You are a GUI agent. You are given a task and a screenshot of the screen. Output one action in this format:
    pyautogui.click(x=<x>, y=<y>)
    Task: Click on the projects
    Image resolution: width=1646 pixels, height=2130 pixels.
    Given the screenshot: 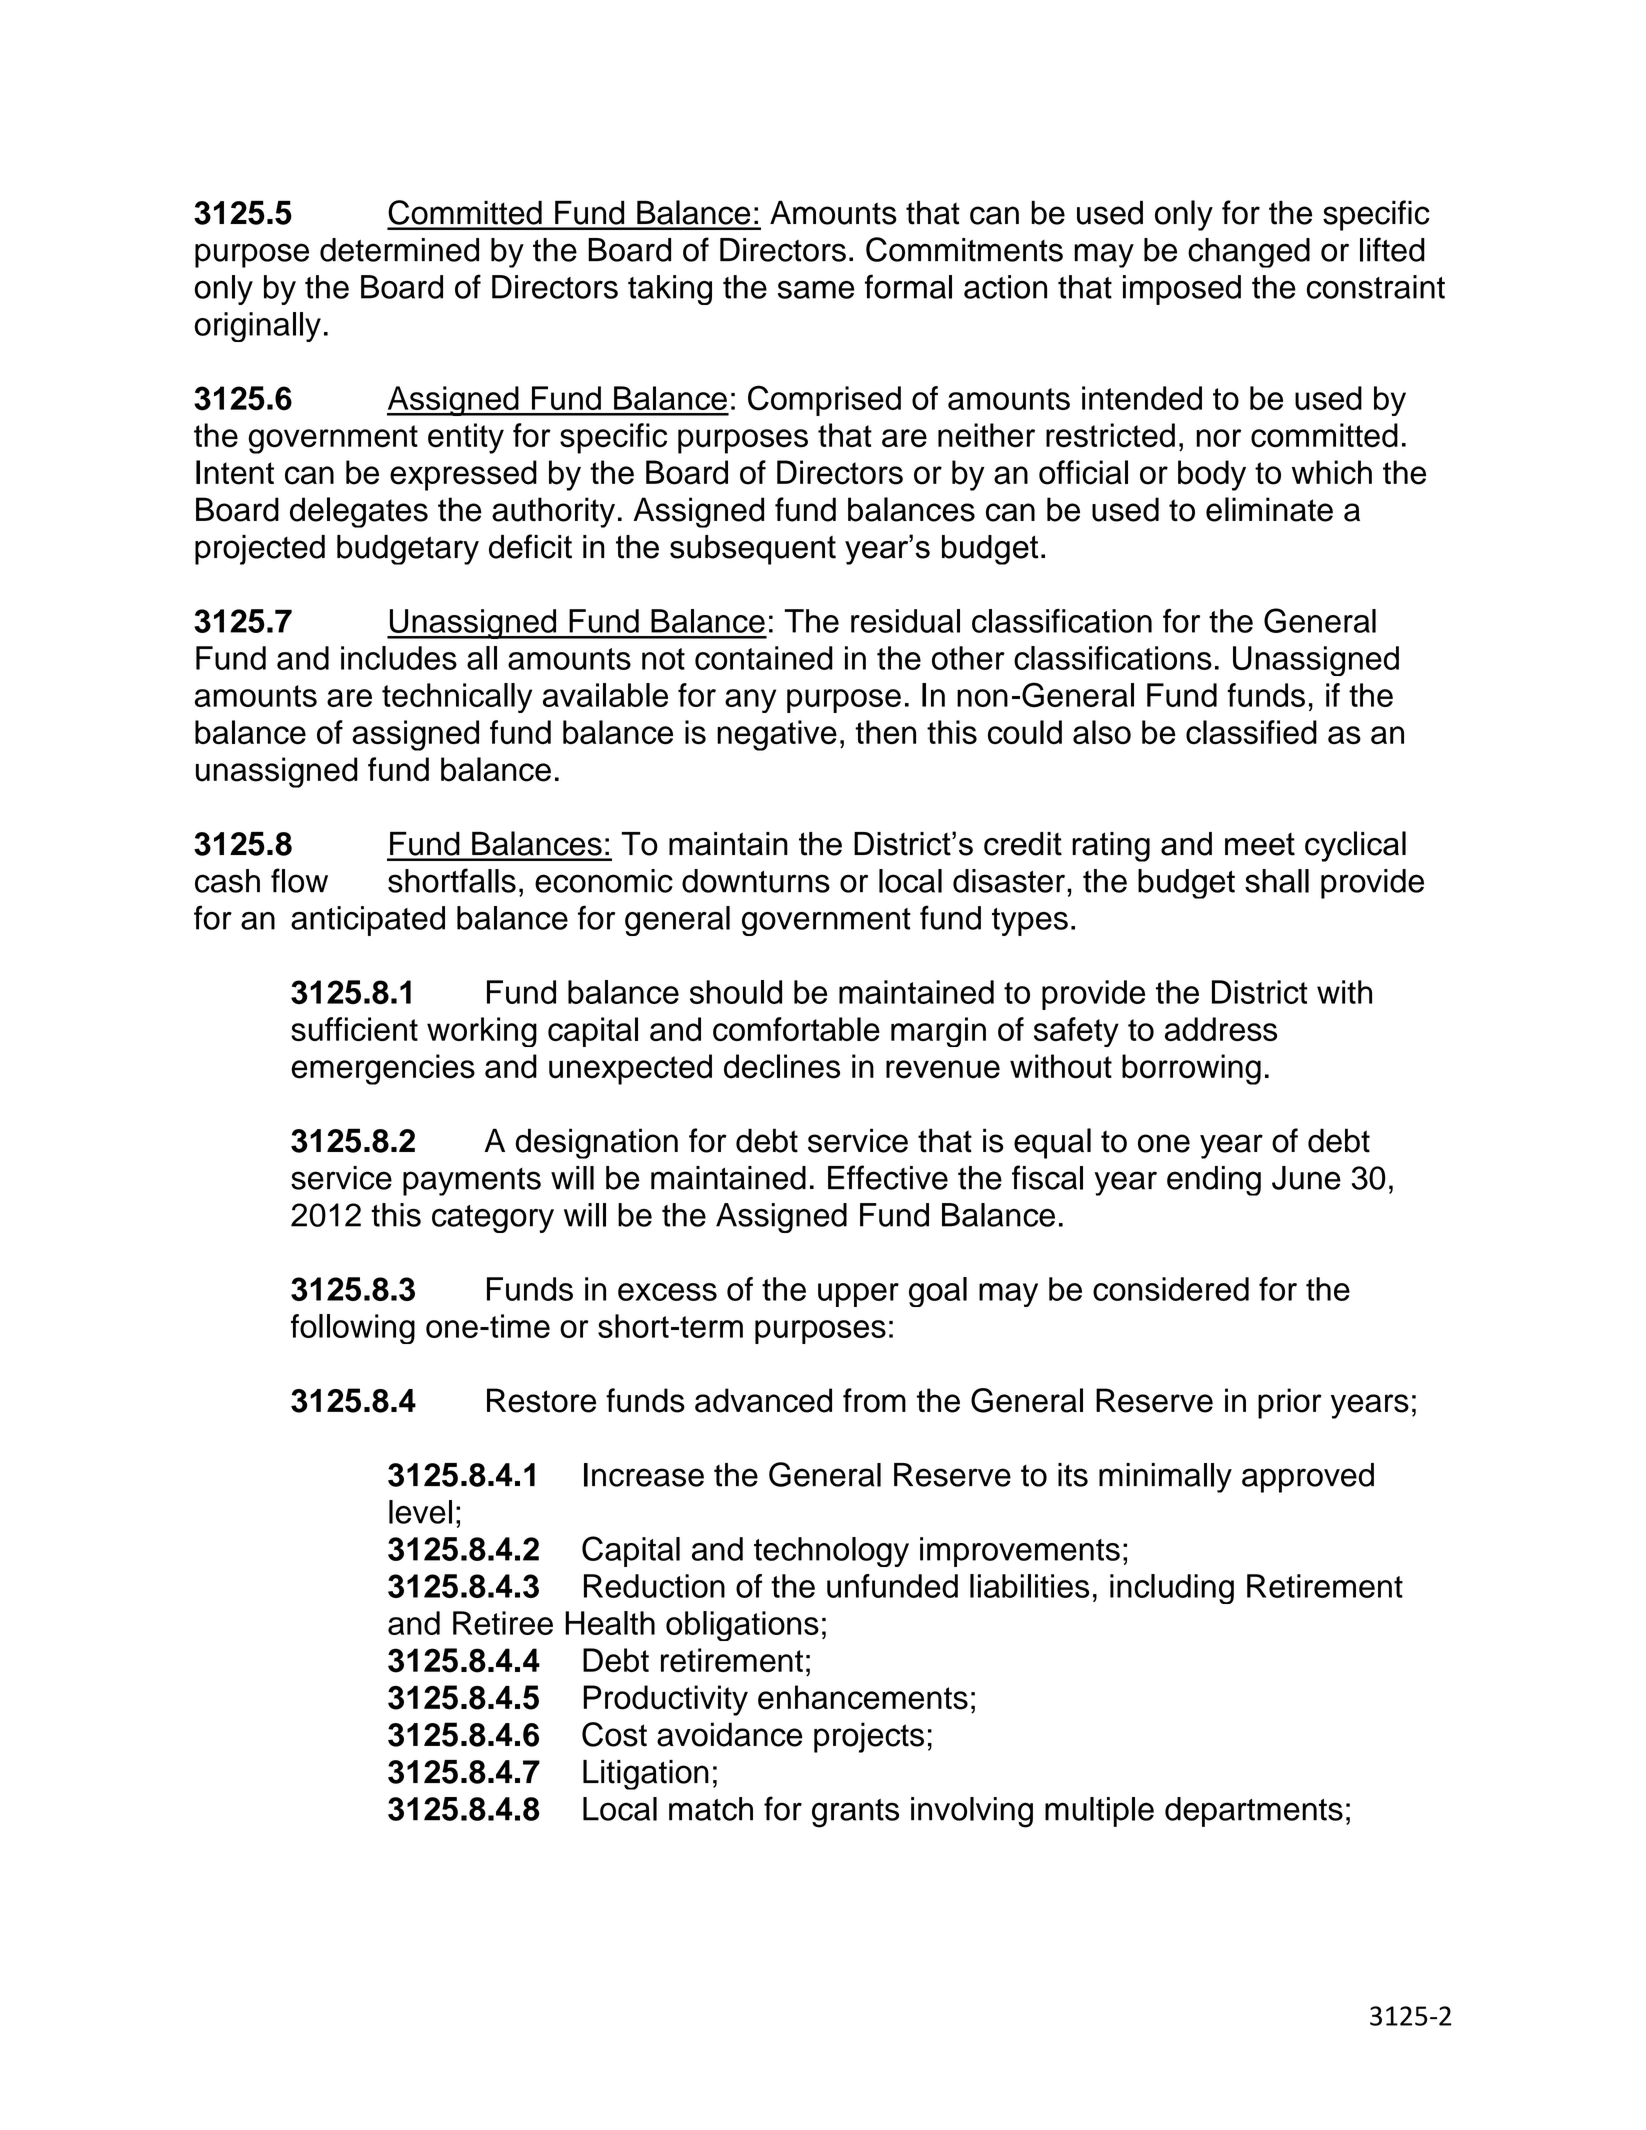 What is the action you would take?
    pyautogui.click(x=869, y=1737)
